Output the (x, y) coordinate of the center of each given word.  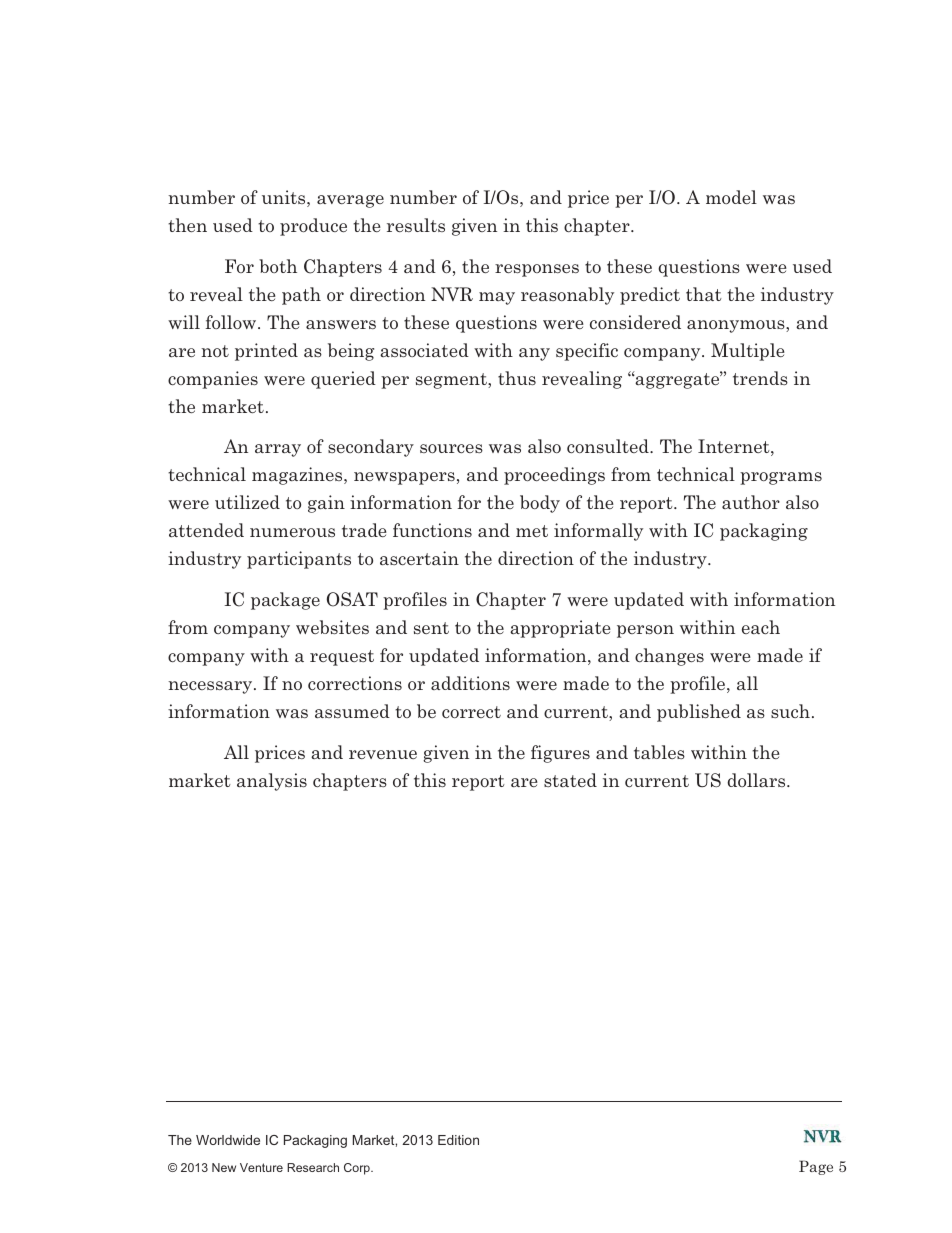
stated (570, 780)
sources (451, 448)
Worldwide (228, 1140)
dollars (757, 780)
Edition (458, 1140)
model (731, 197)
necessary (211, 687)
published (699, 713)
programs (781, 478)
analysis (272, 782)
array (278, 450)
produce (313, 227)
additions (470, 683)
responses (537, 270)
